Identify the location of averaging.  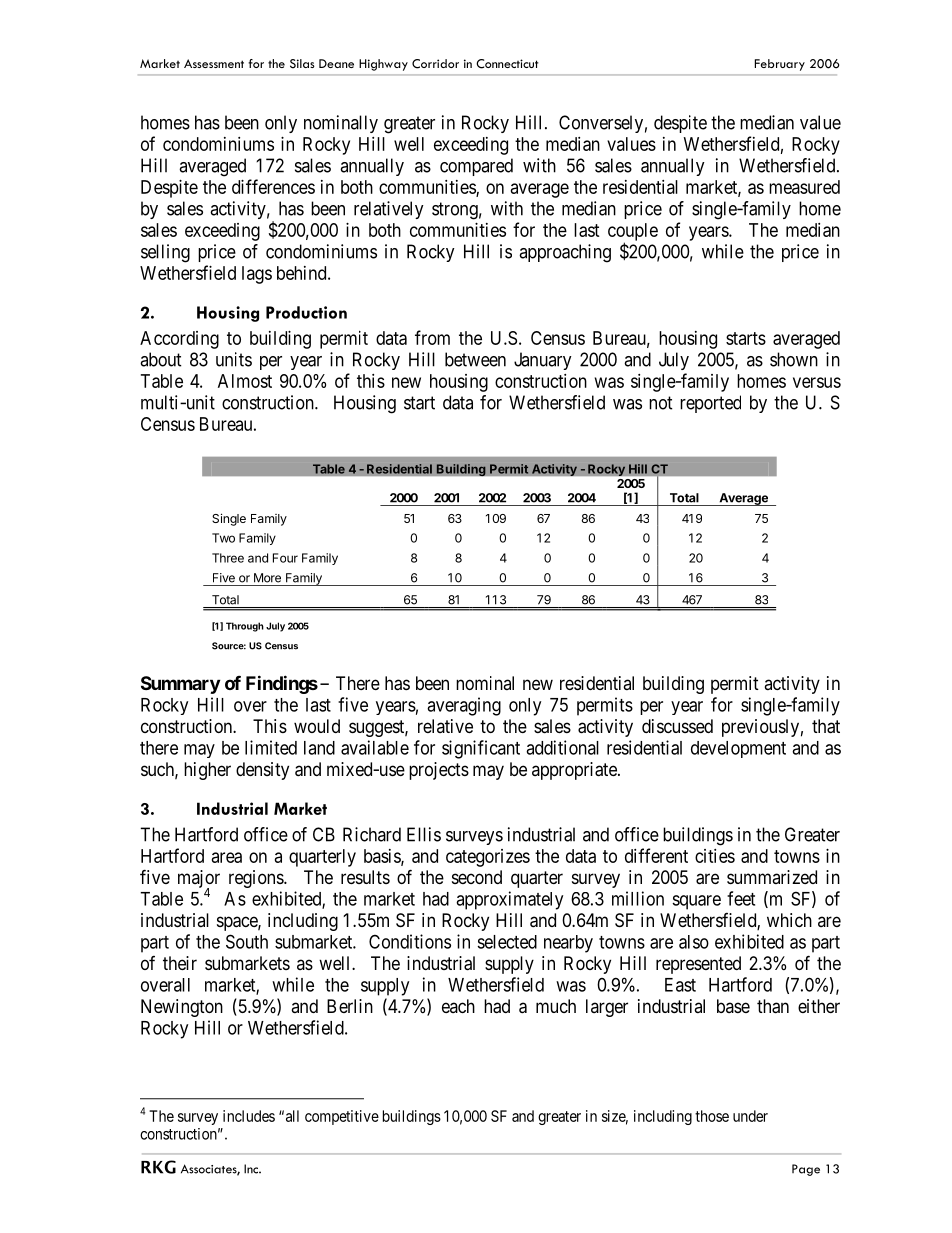
(464, 706).
